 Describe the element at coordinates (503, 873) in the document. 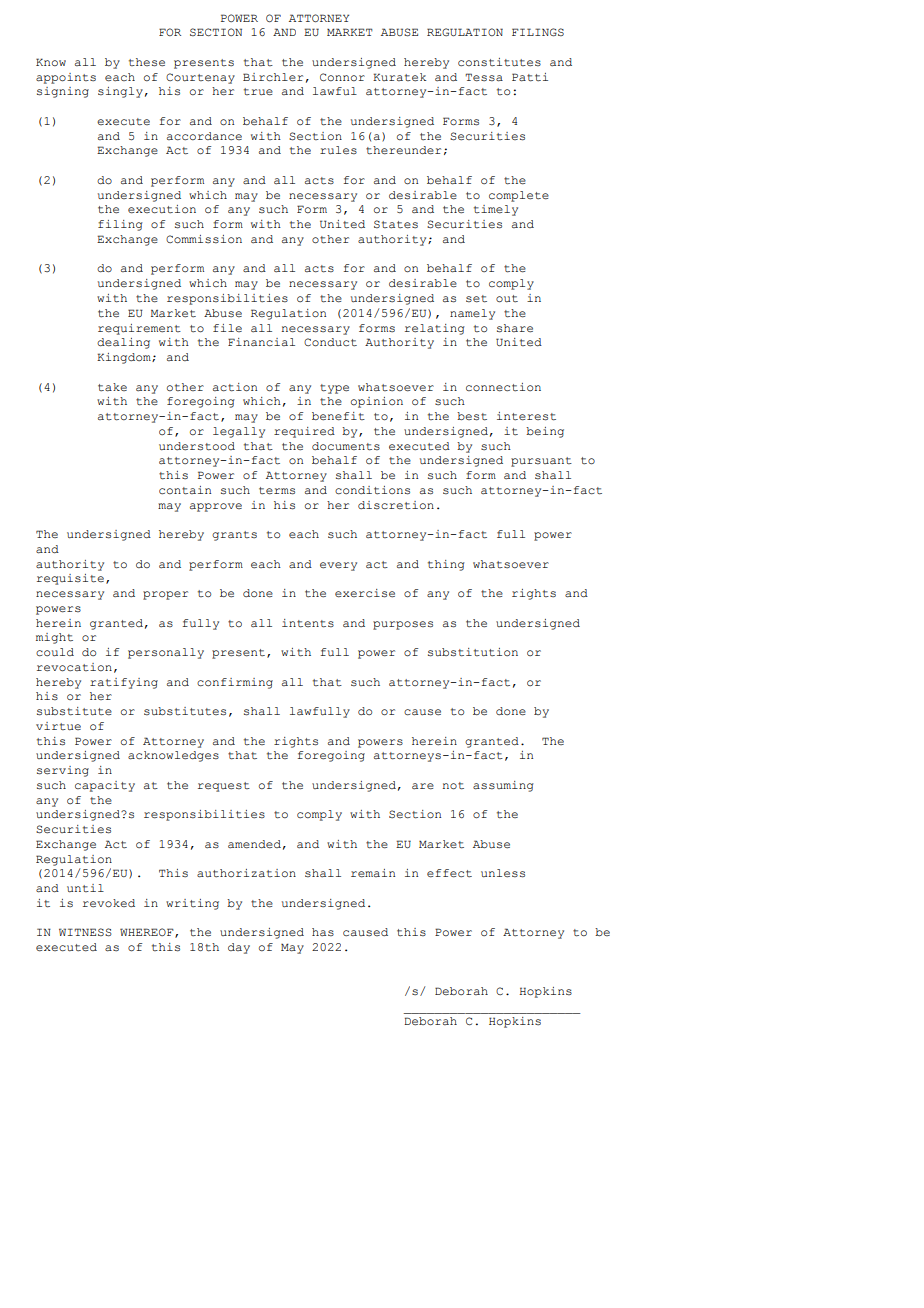

I see `unless` at that location.
